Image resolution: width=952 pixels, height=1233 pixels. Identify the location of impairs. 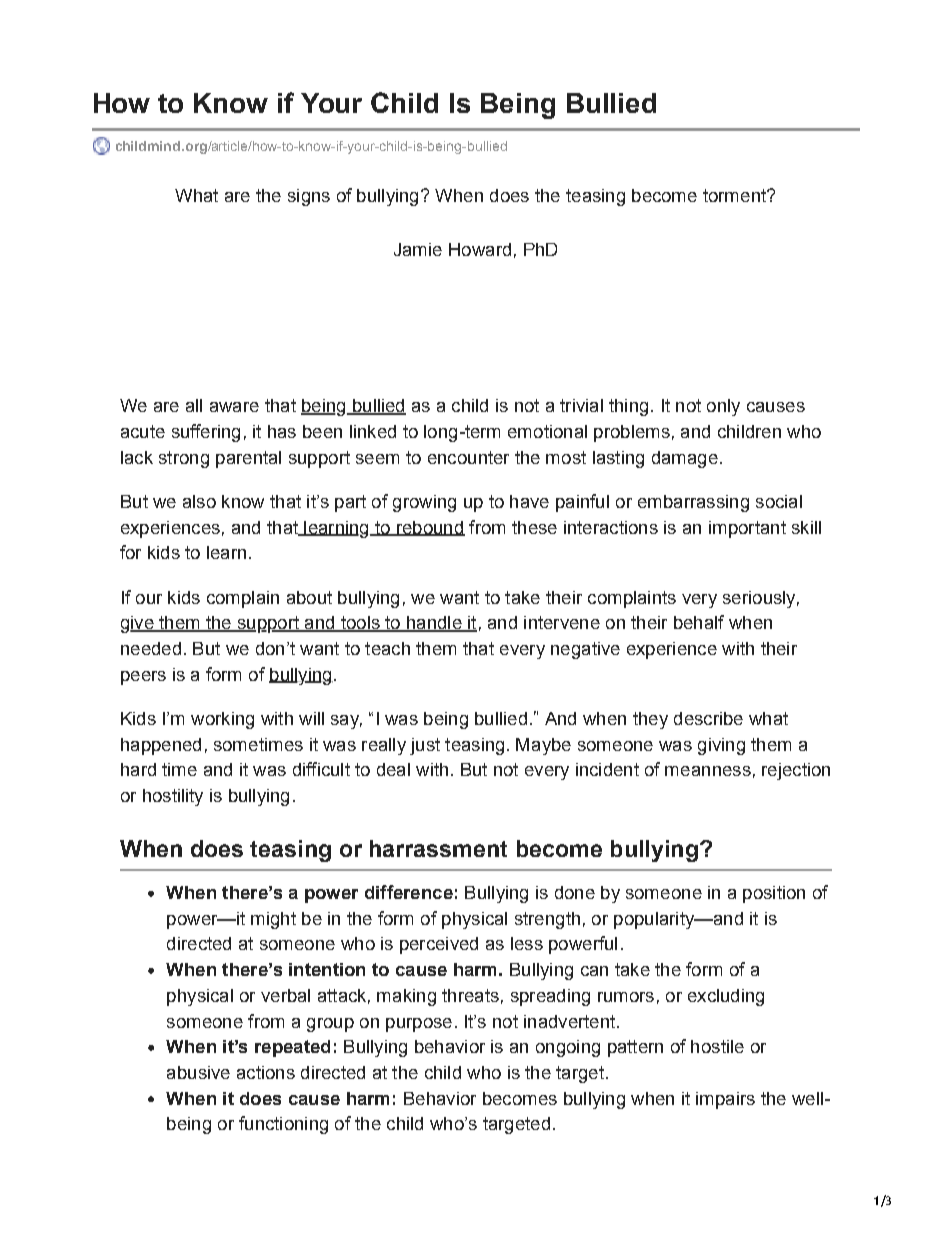
(725, 1100).
